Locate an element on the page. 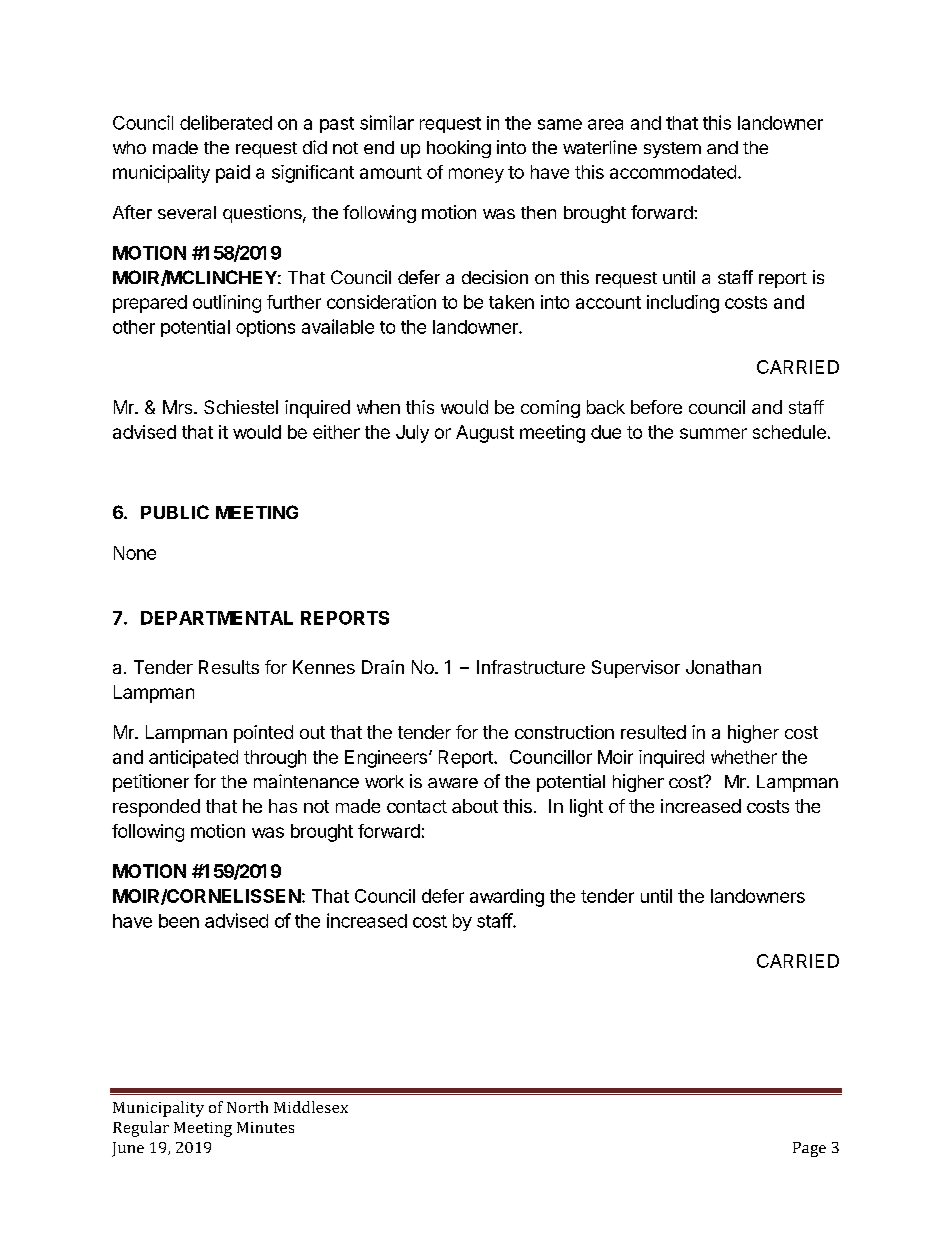  light is located at coordinates (586, 808).
